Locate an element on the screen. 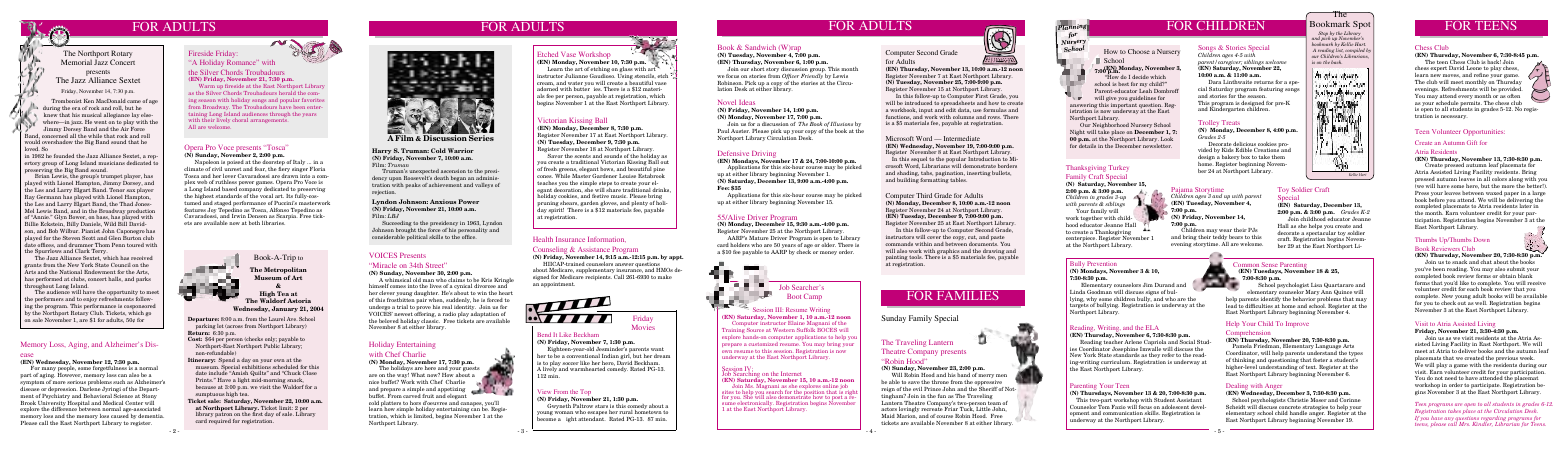 The image size is (1568, 450). founded is located at coordinates (64, 156).
